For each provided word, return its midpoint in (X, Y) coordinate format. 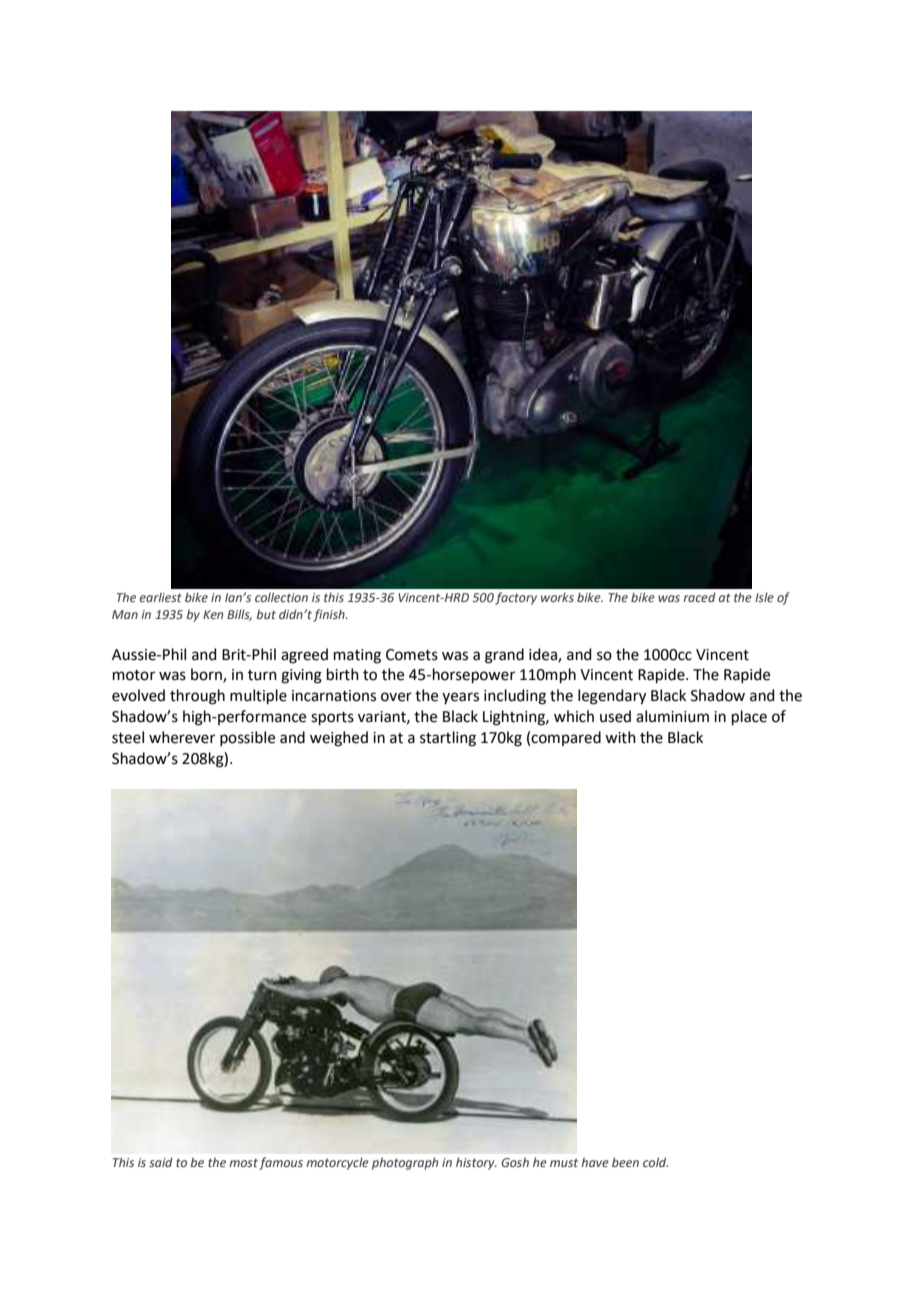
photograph (405, 1163)
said (161, 1162)
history (476, 1163)
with (620, 737)
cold (655, 1162)
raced (699, 597)
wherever (182, 737)
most (243, 1163)
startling (448, 739)
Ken (213, 614)
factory (516, 598)
